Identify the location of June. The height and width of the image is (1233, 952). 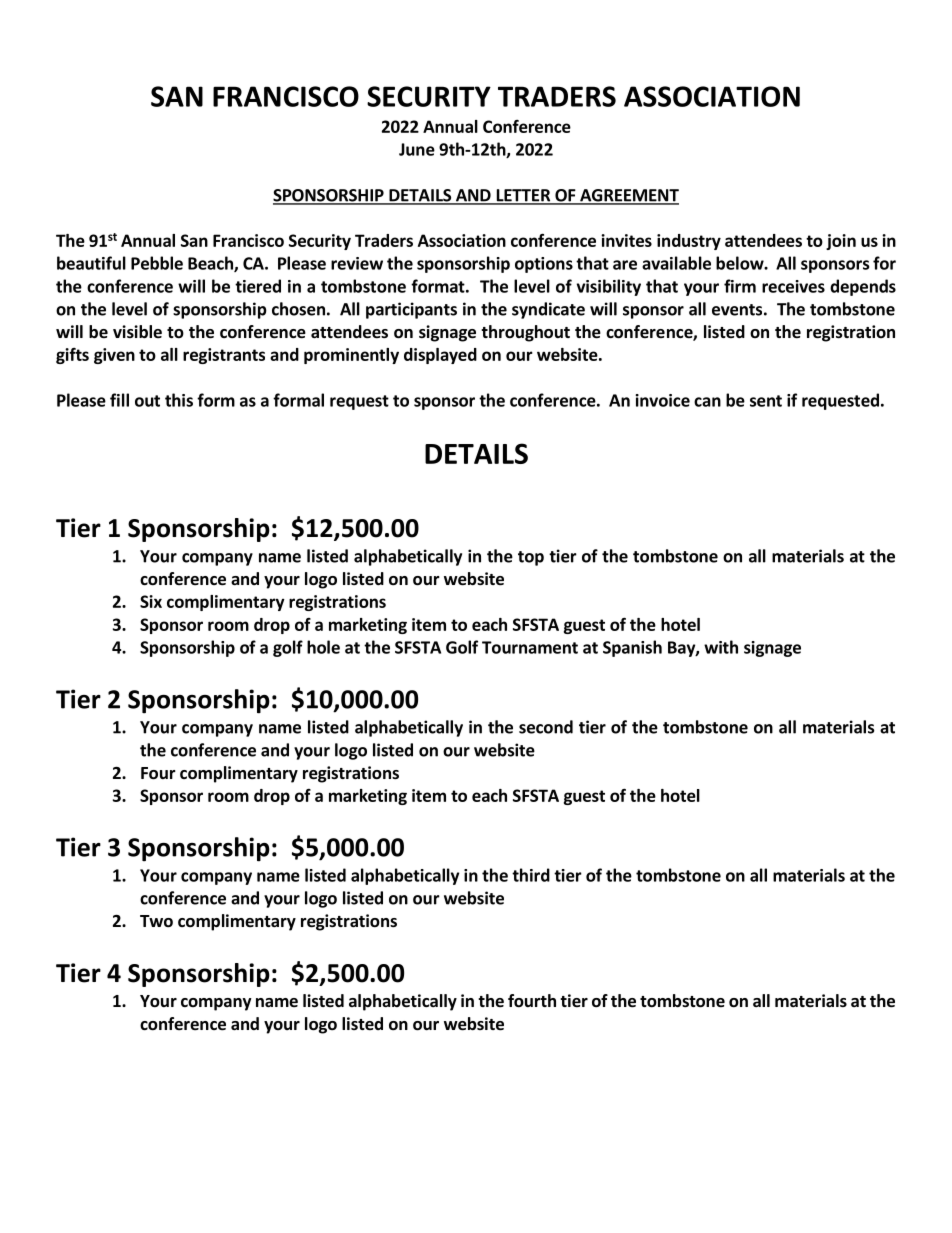
(417, 149).
